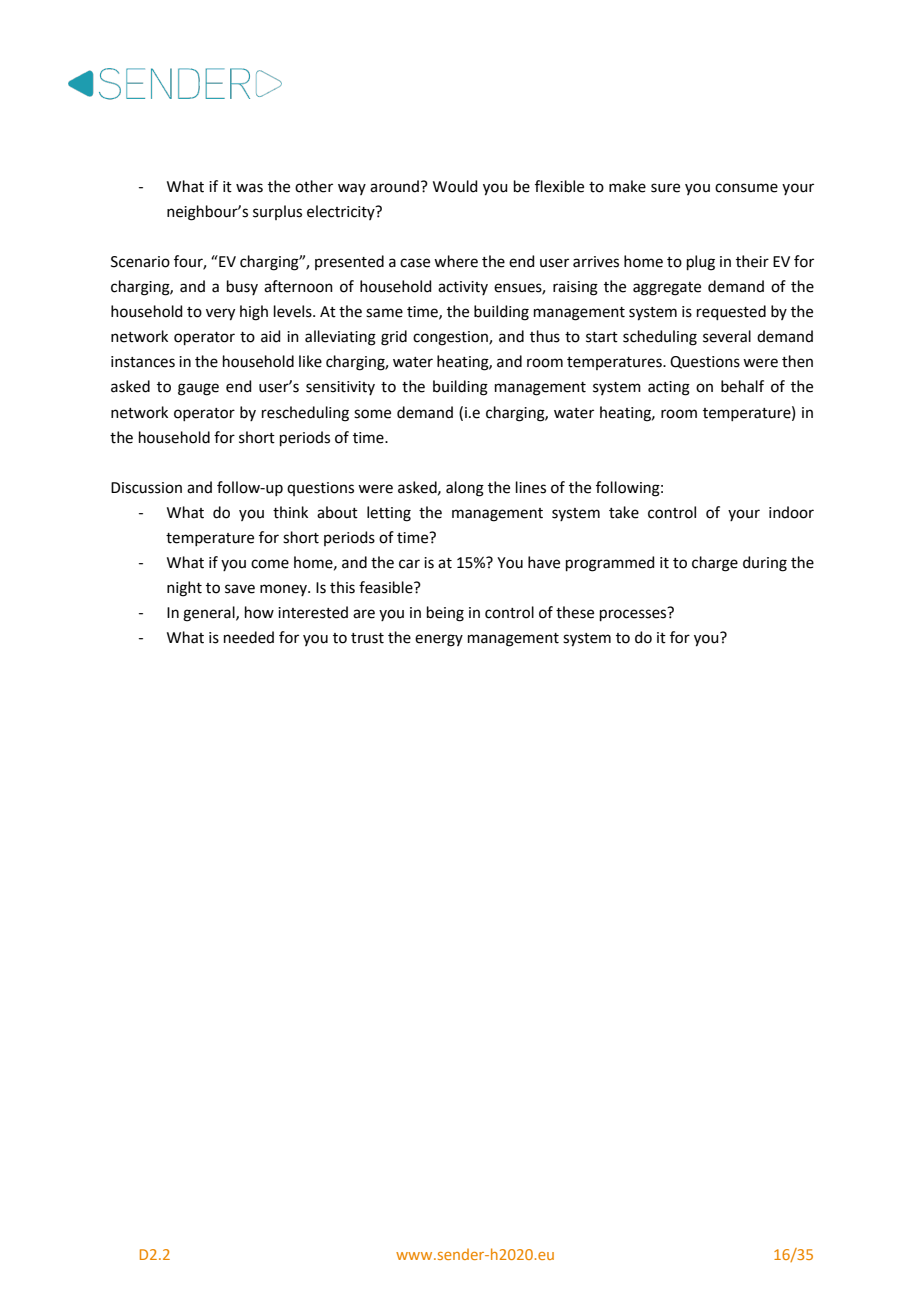 The image size is (924, 1308). I want to click on gauge, so click(198, 389).
